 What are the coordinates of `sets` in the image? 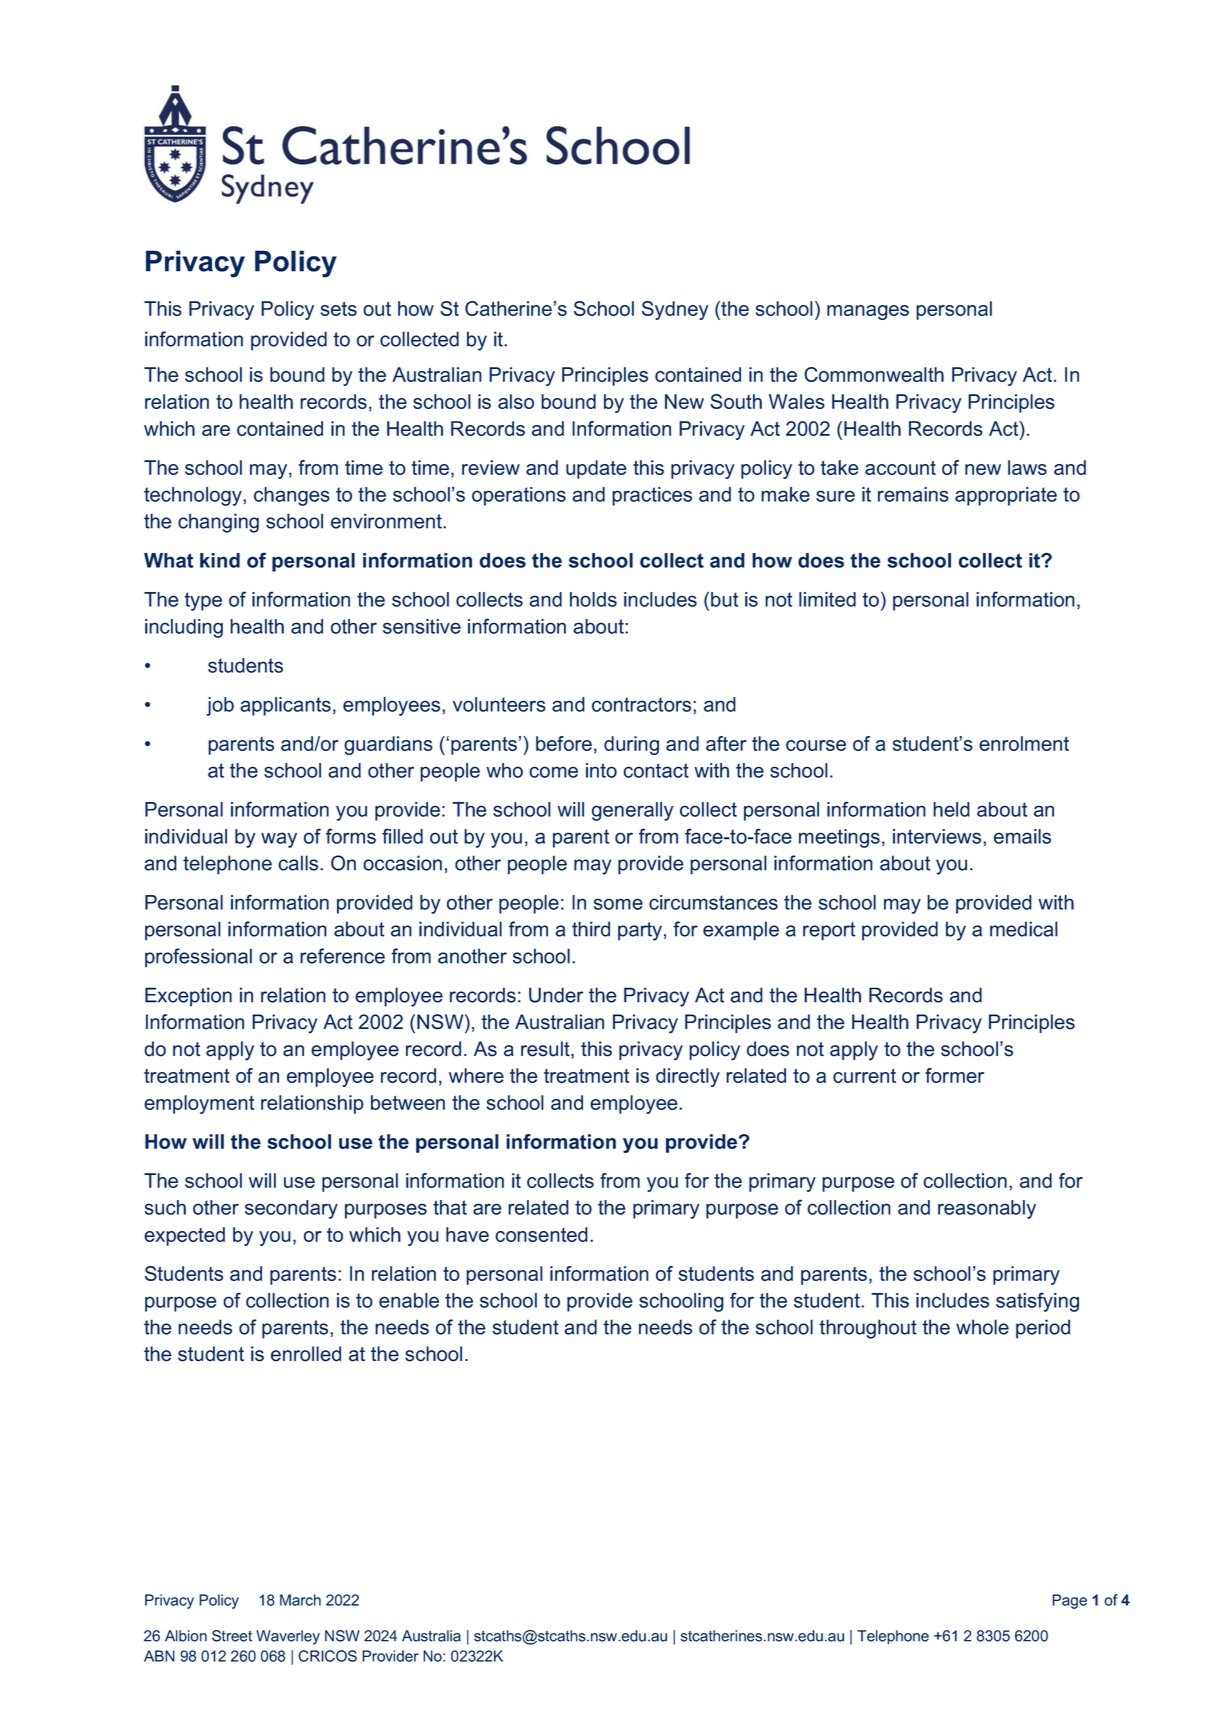 It's located at (339, 309).
